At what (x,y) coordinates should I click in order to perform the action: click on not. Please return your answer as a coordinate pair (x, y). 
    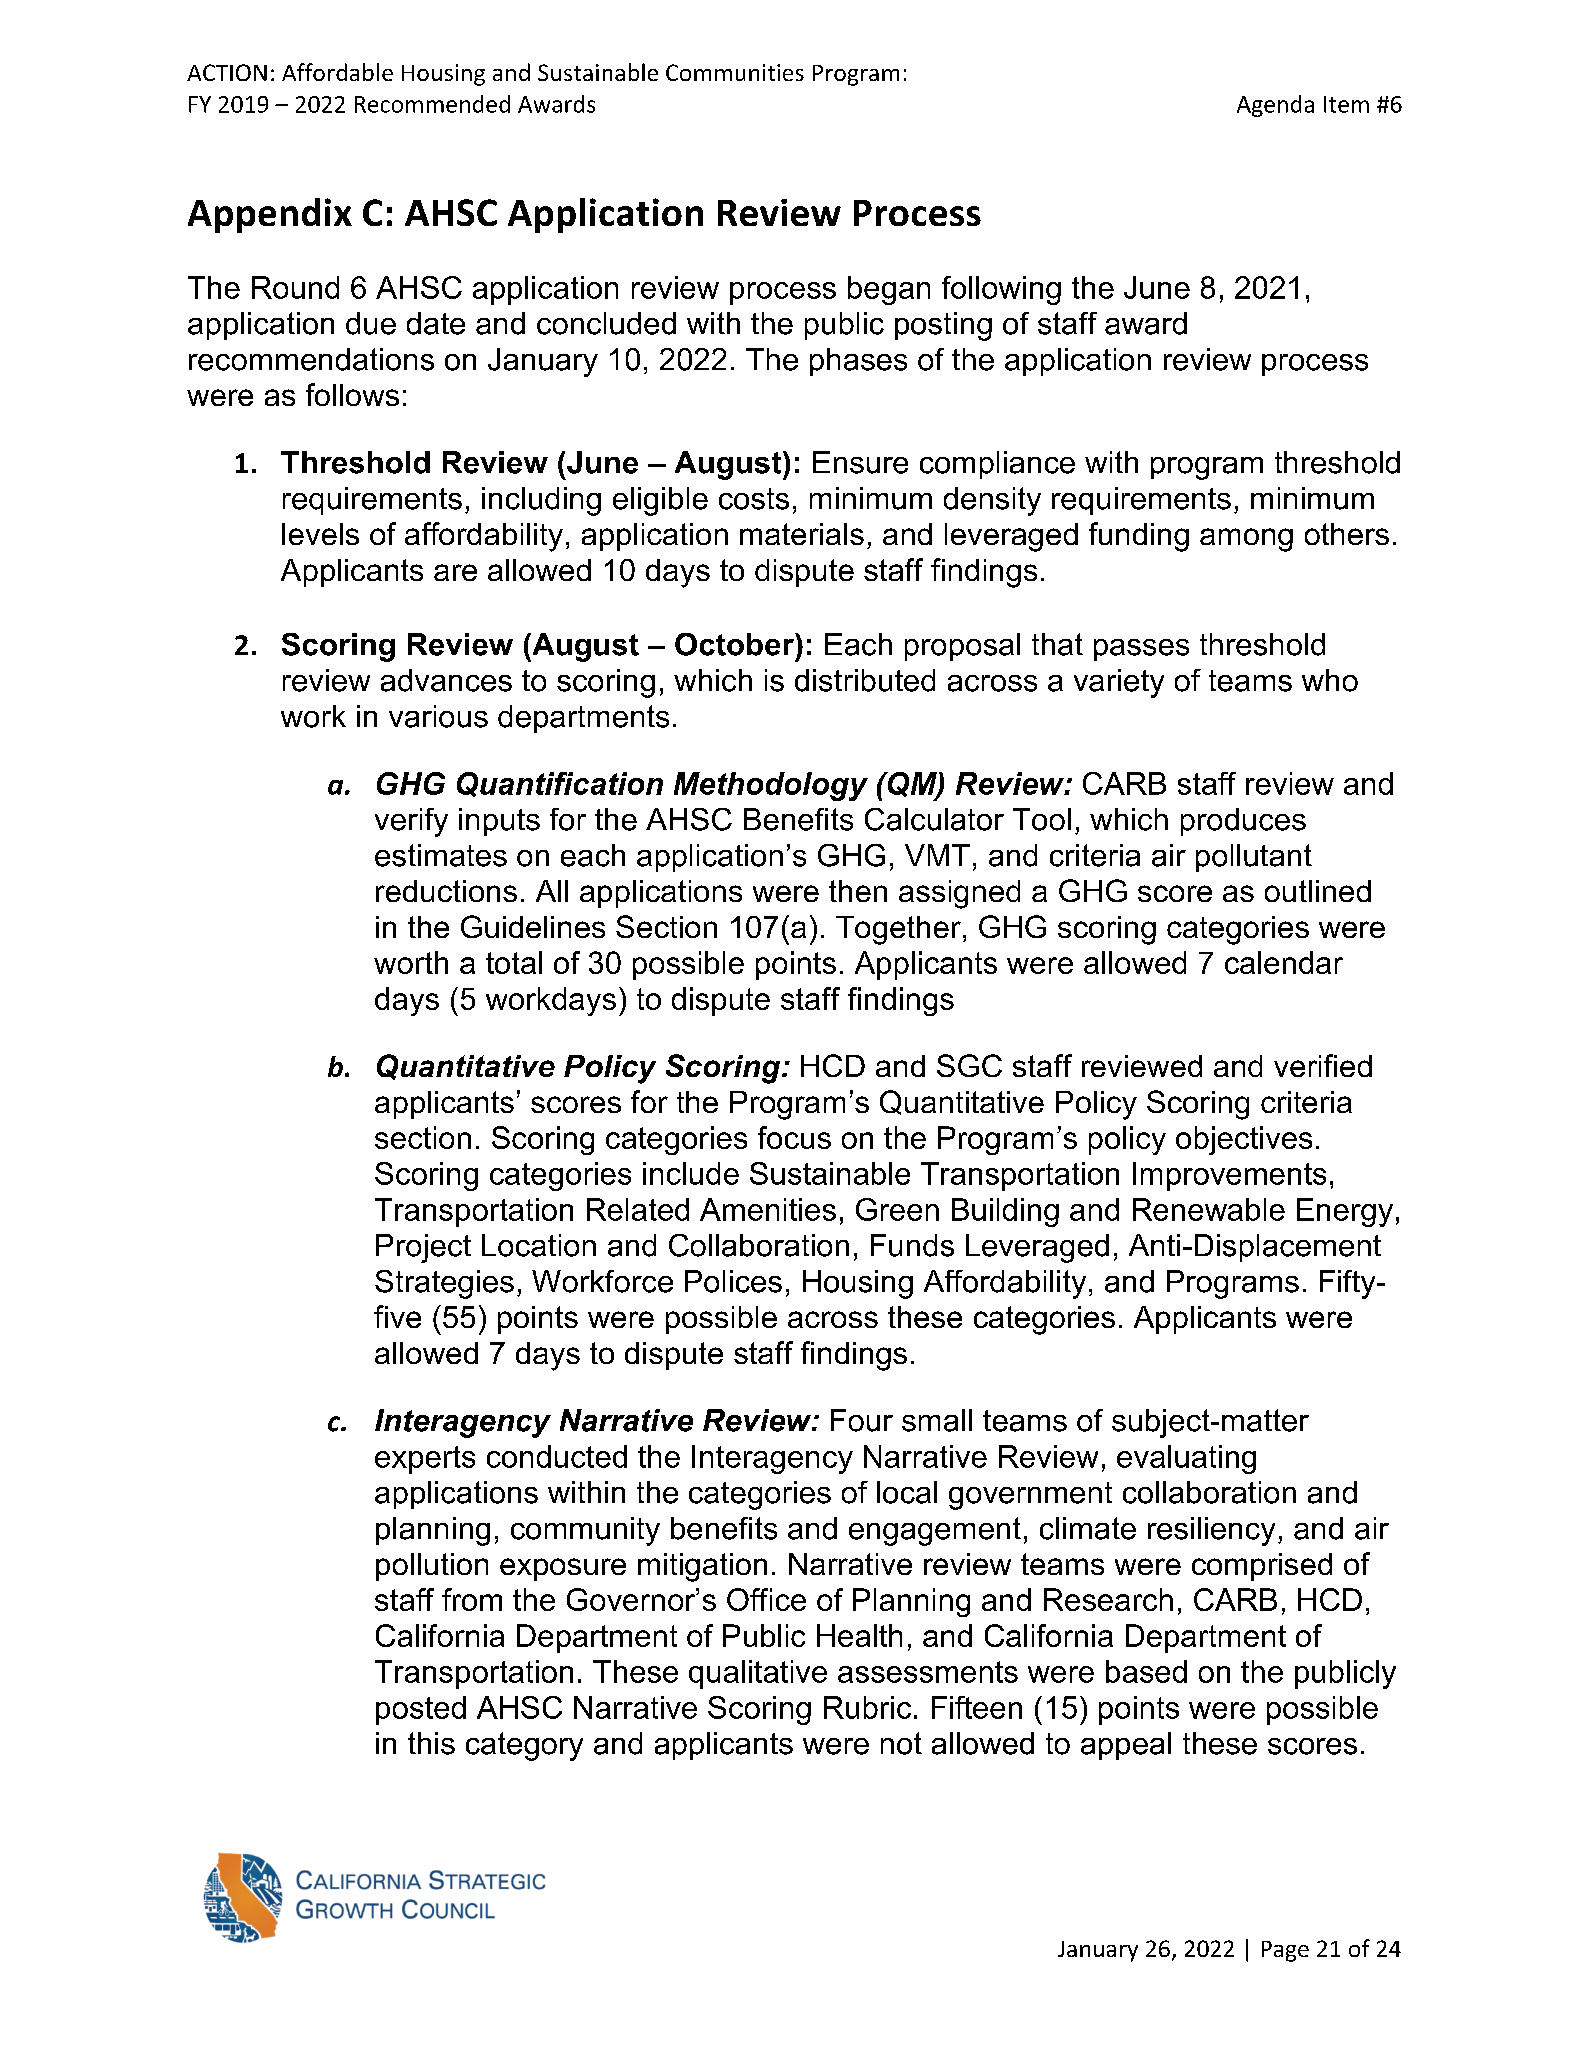
    Looking at the image, I should click on (901, 1743).
